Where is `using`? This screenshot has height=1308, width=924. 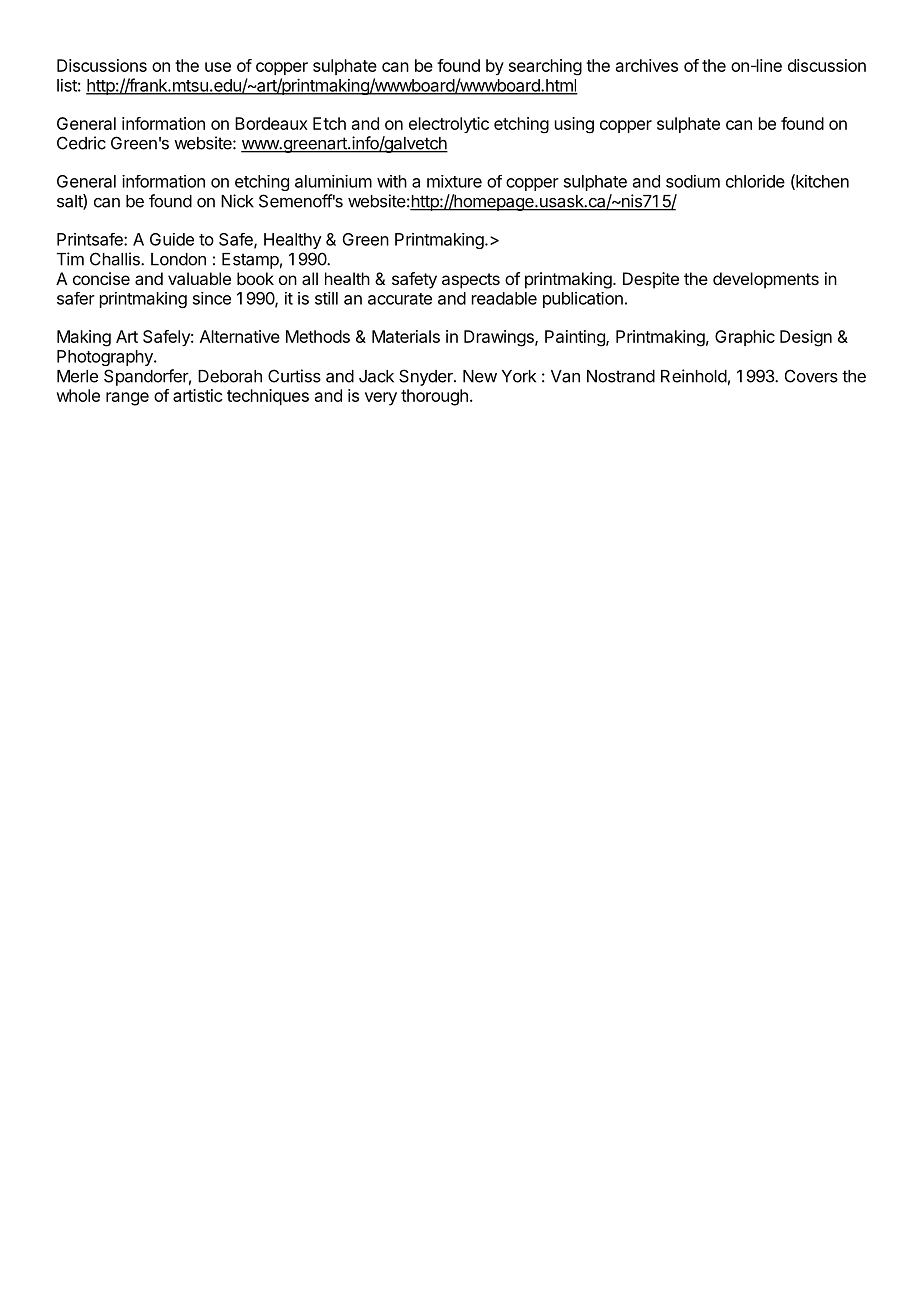 using is located at coordinates (574, 125).
